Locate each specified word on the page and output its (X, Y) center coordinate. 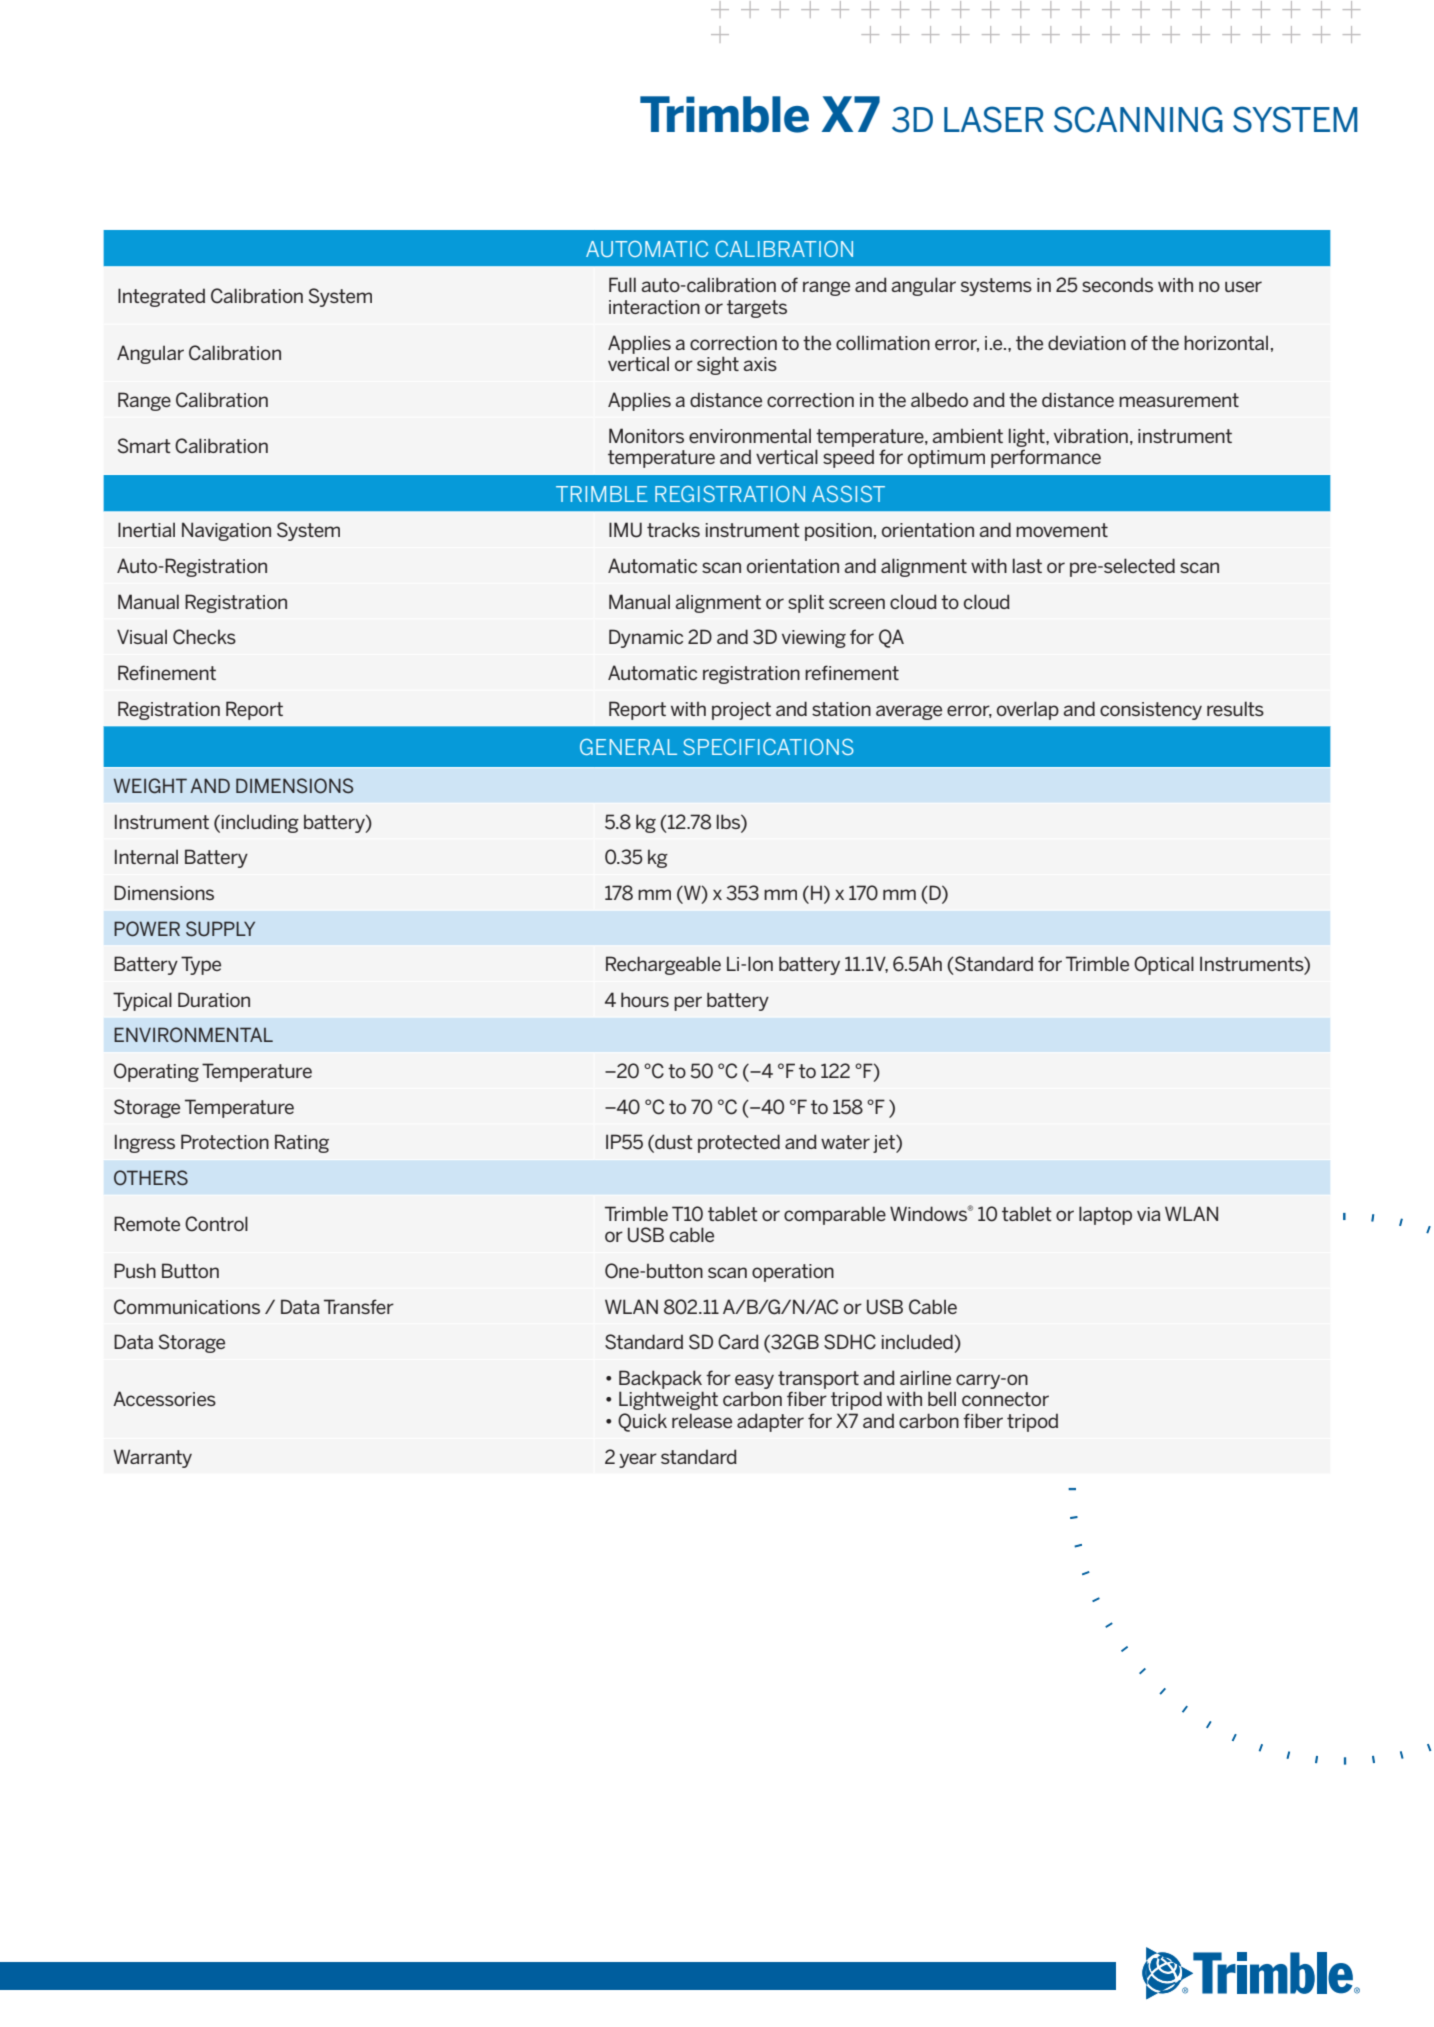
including (260, 823)
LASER (994, 119)
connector (1005, 1399)
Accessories (164, 1398)
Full (622, 284)
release (702, 1420)
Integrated (161, 297)
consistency (1151, 711)
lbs (729, 821)
